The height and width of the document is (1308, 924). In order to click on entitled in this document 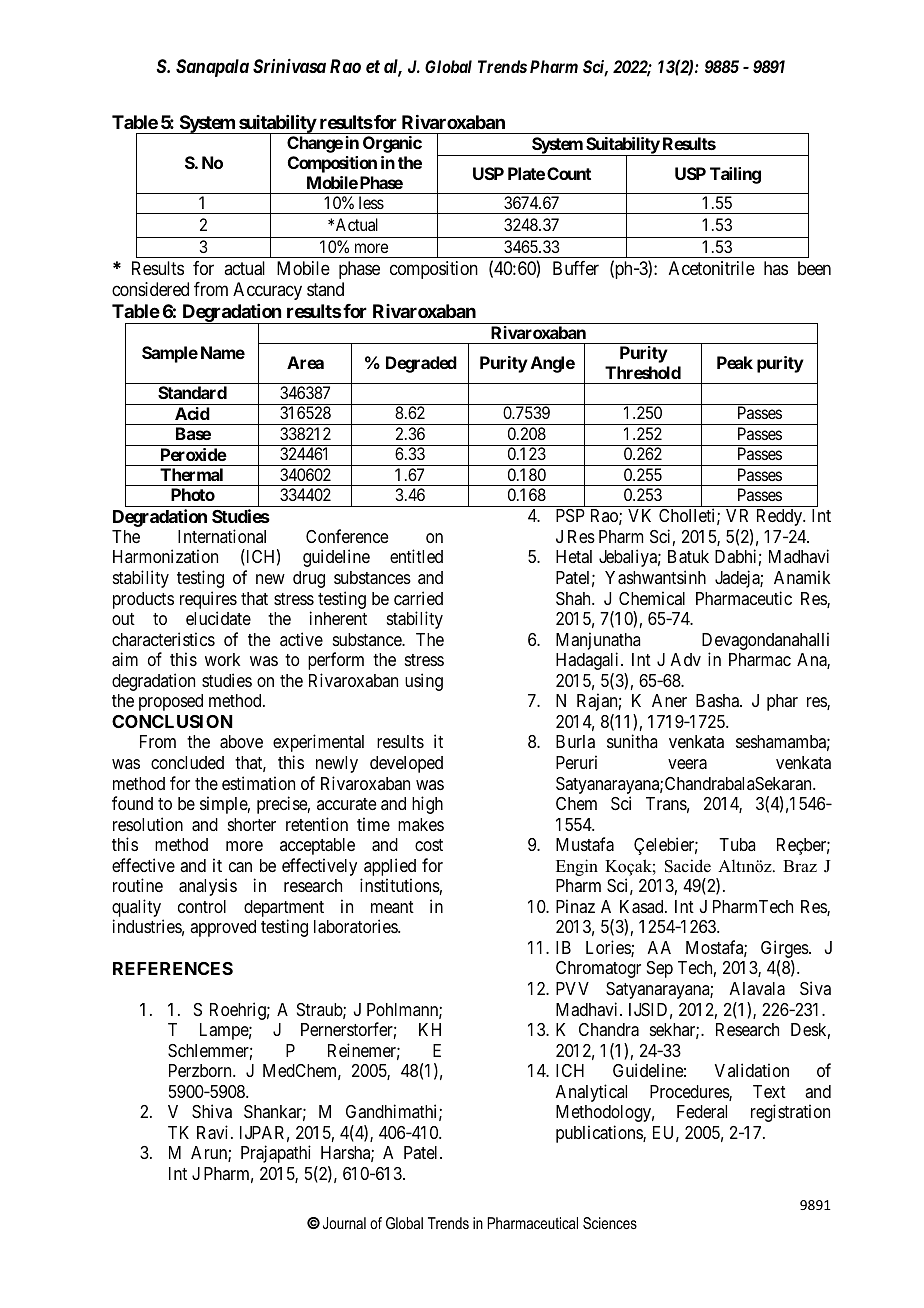, I will do `click(416, 556)`.
